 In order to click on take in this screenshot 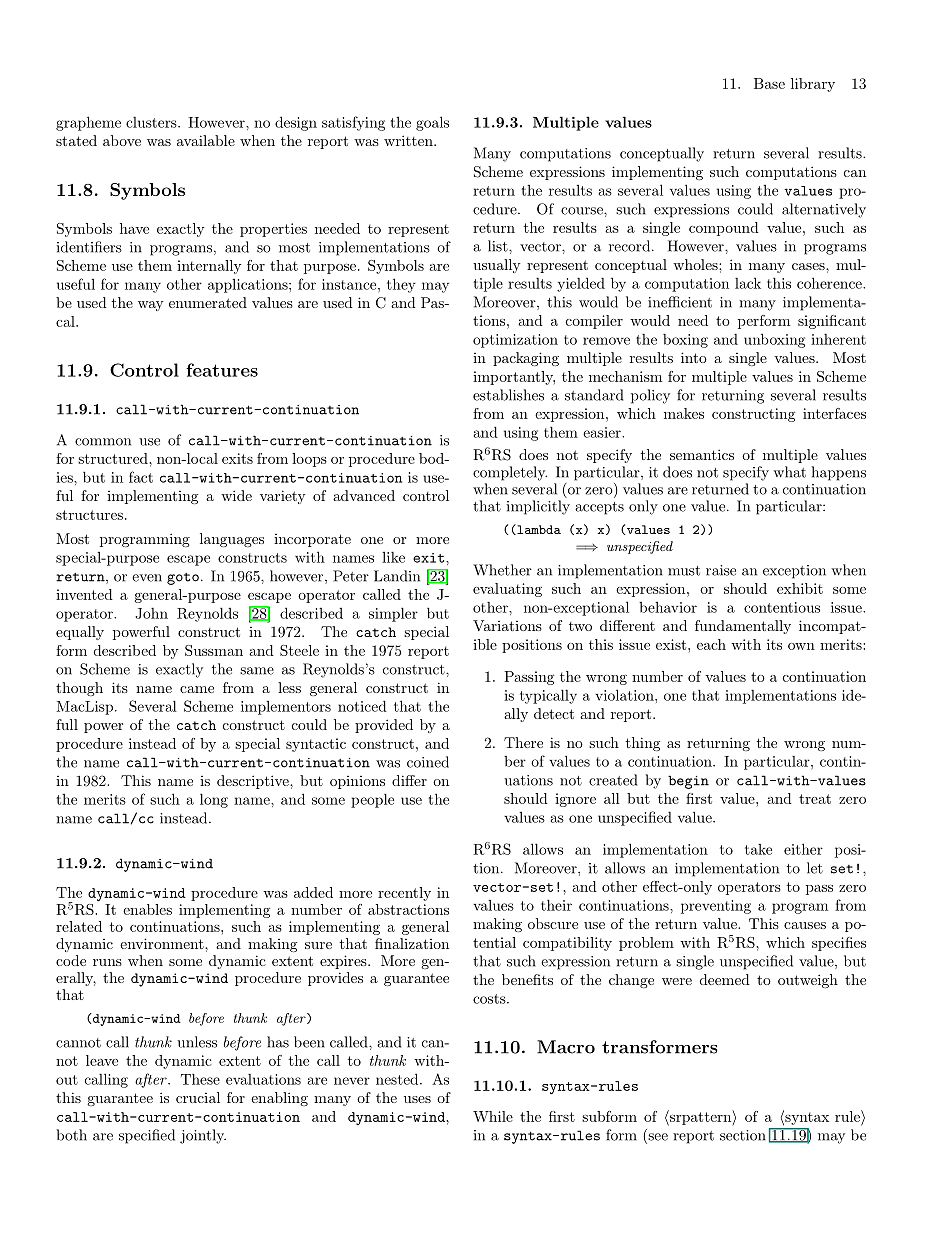, I will do `click(758, 849)`.
